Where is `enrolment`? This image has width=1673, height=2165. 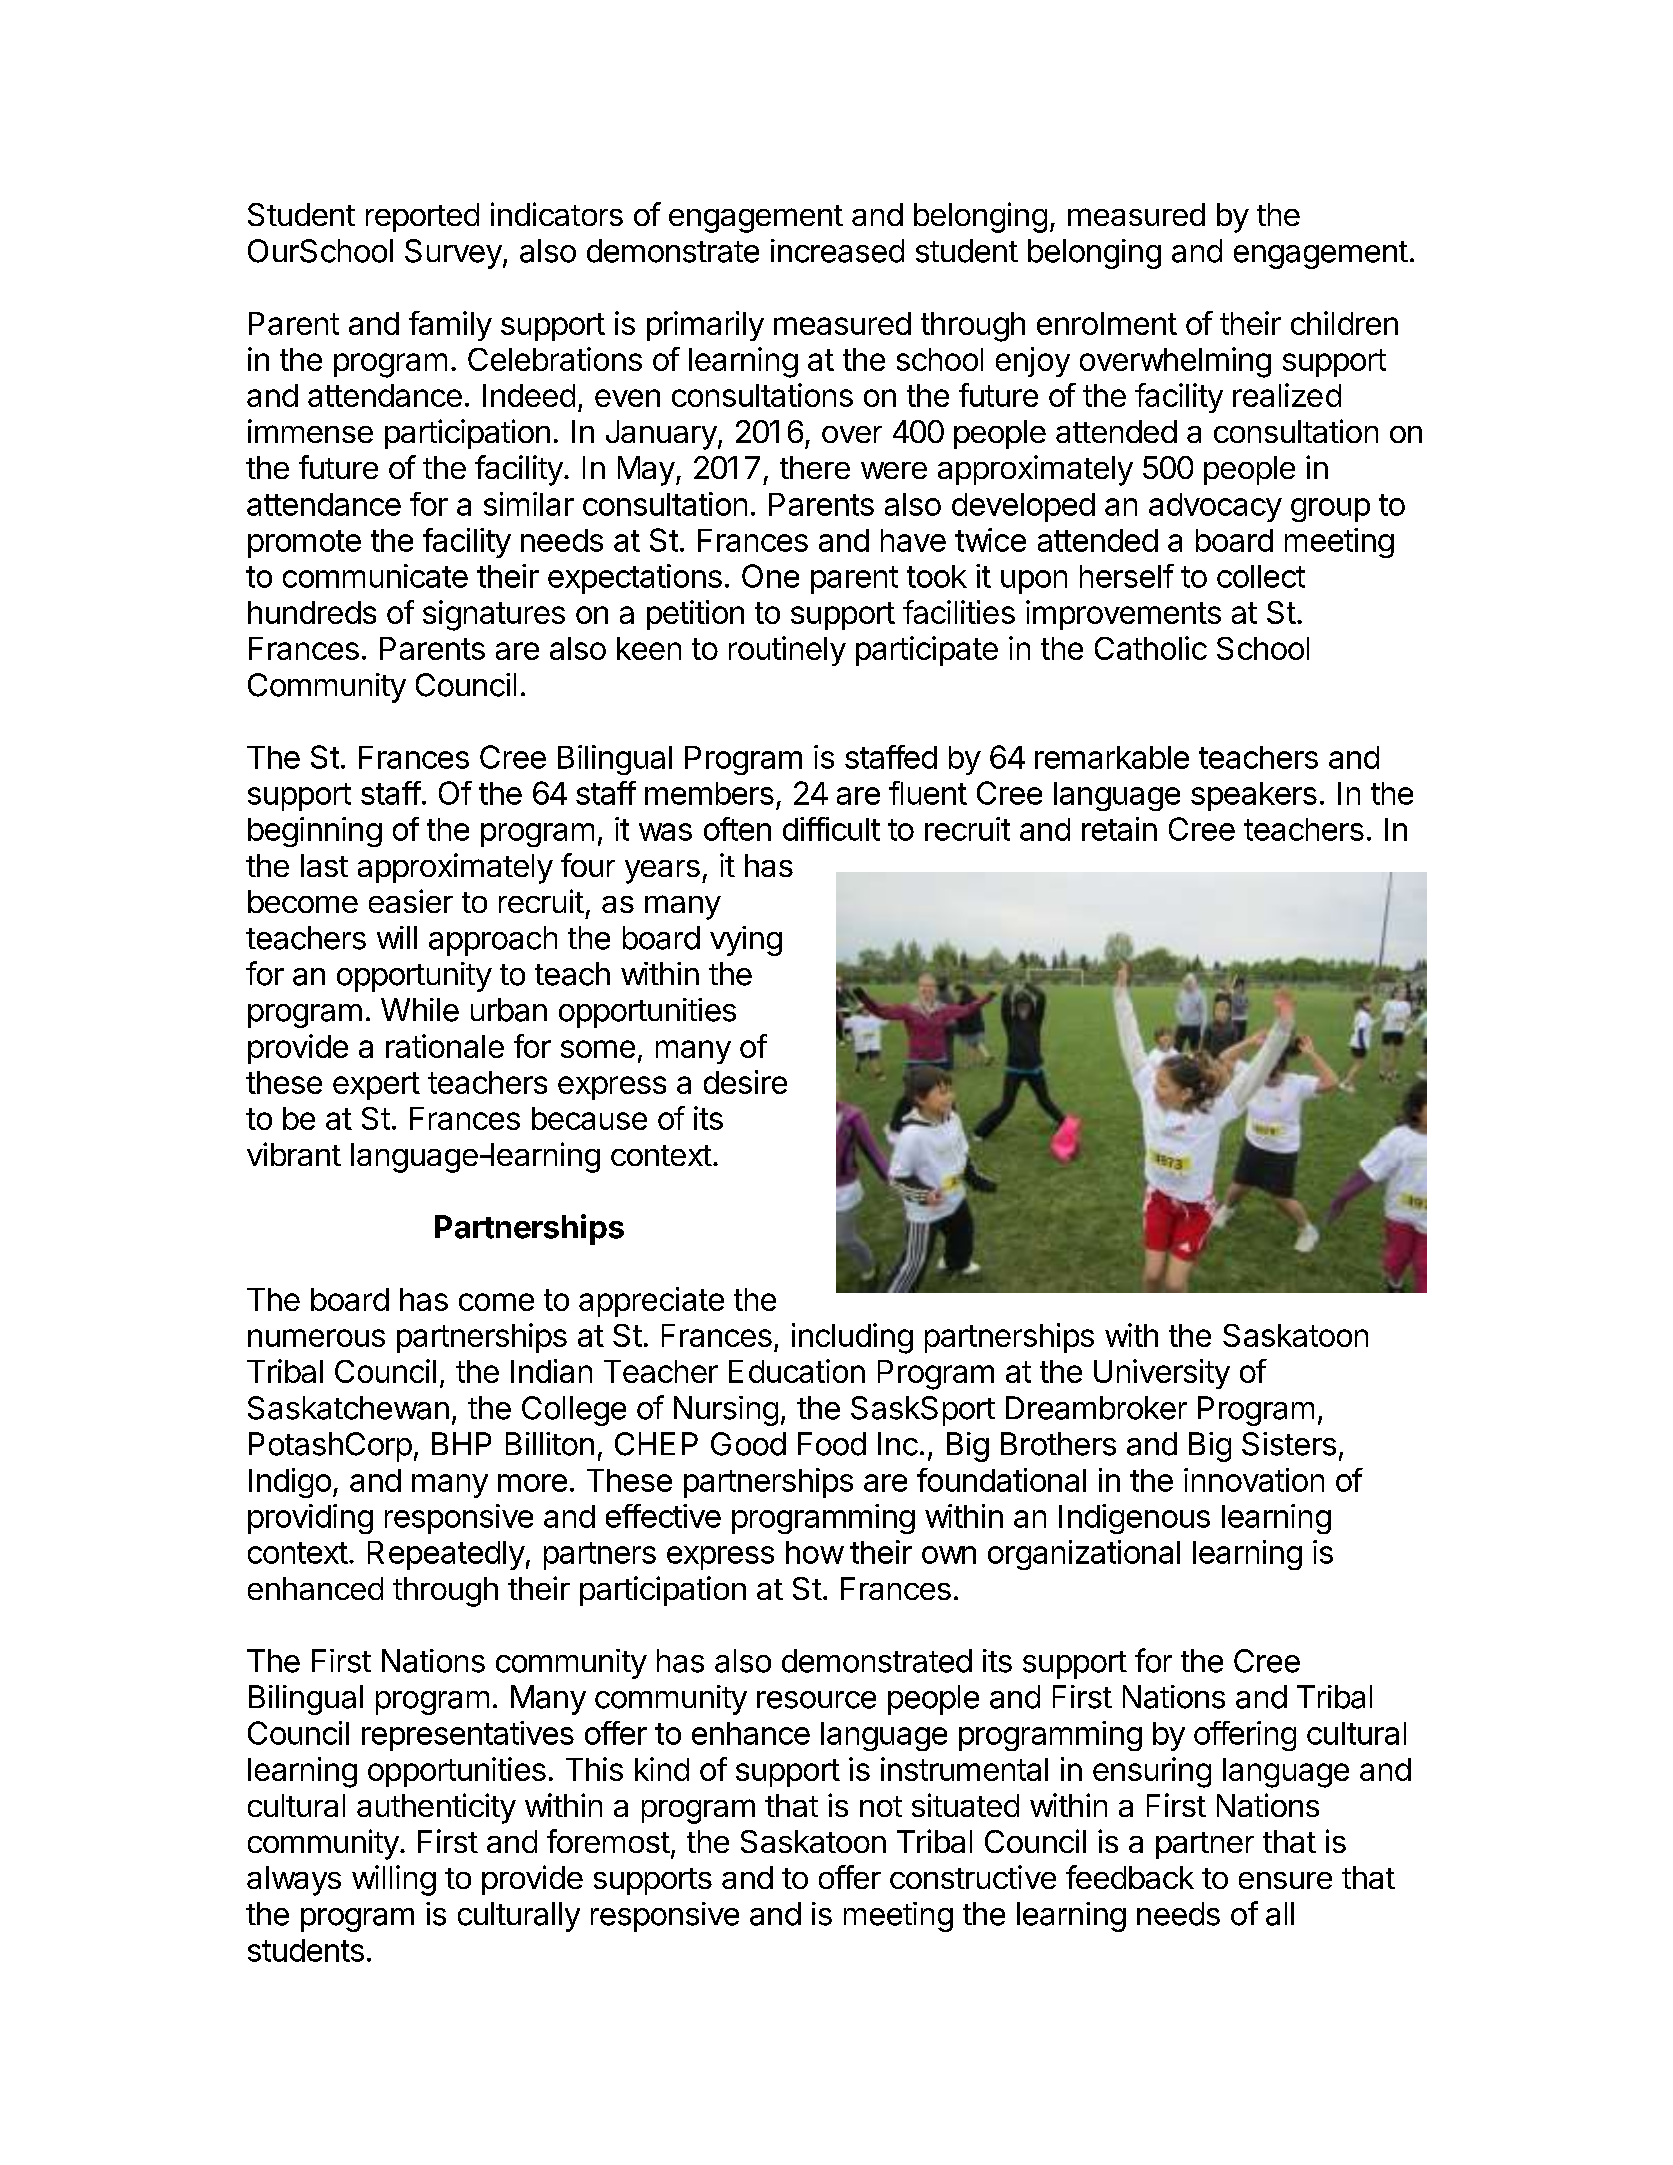 enrolment is located at coordinates (1107, 323).
